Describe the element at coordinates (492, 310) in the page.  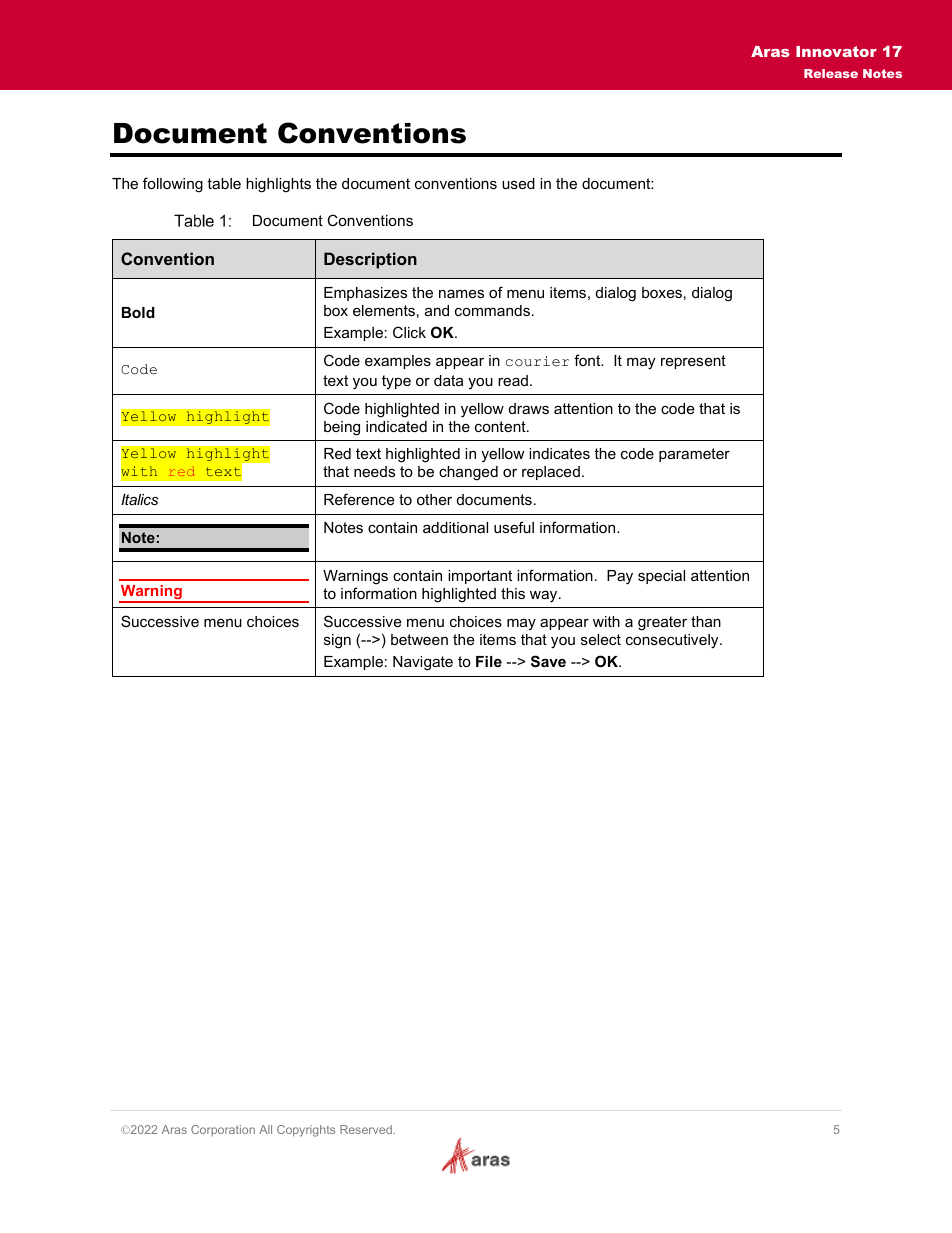
I see `commands` at that location.
